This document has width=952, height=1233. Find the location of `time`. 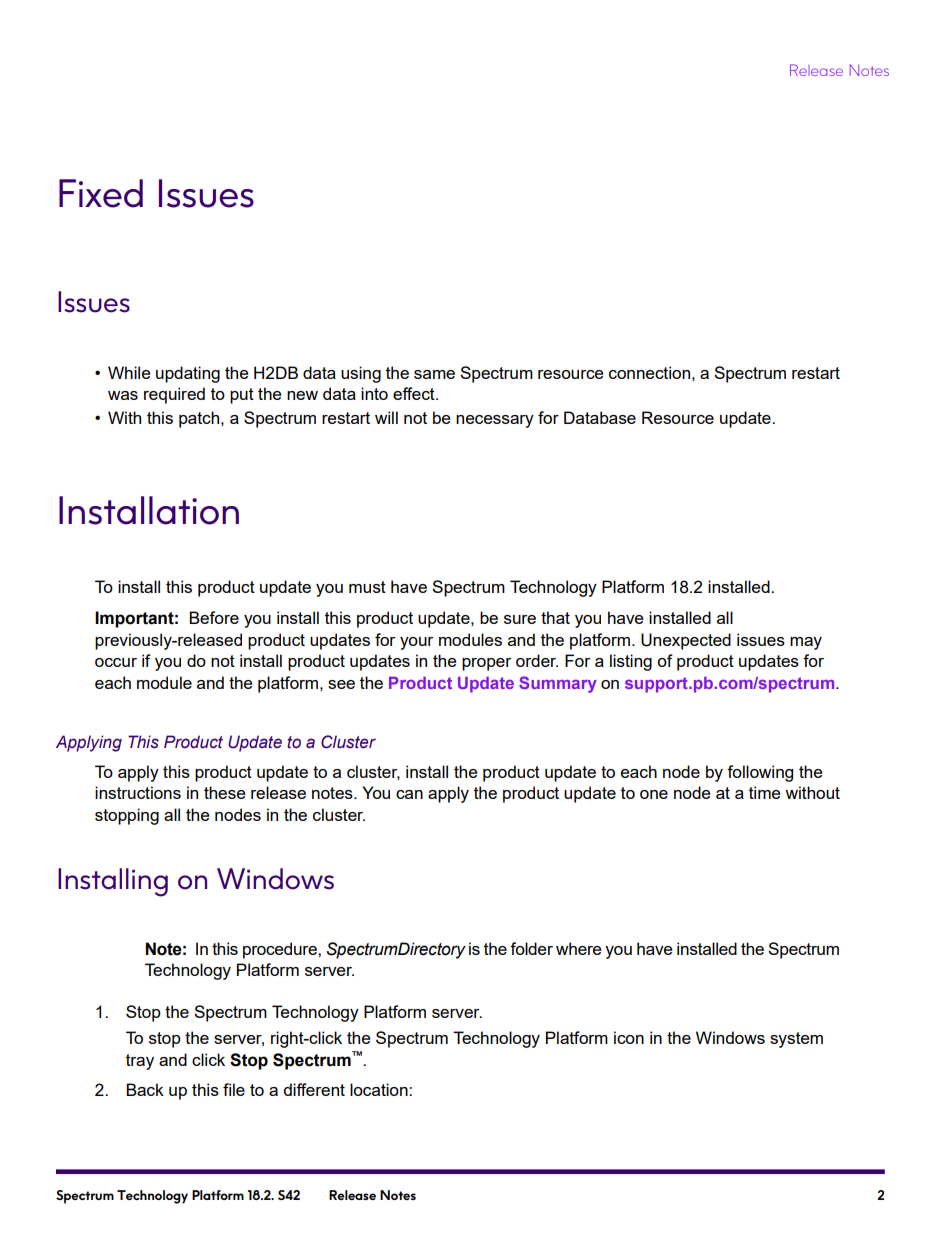

time is located at coordinates (765, 792).
